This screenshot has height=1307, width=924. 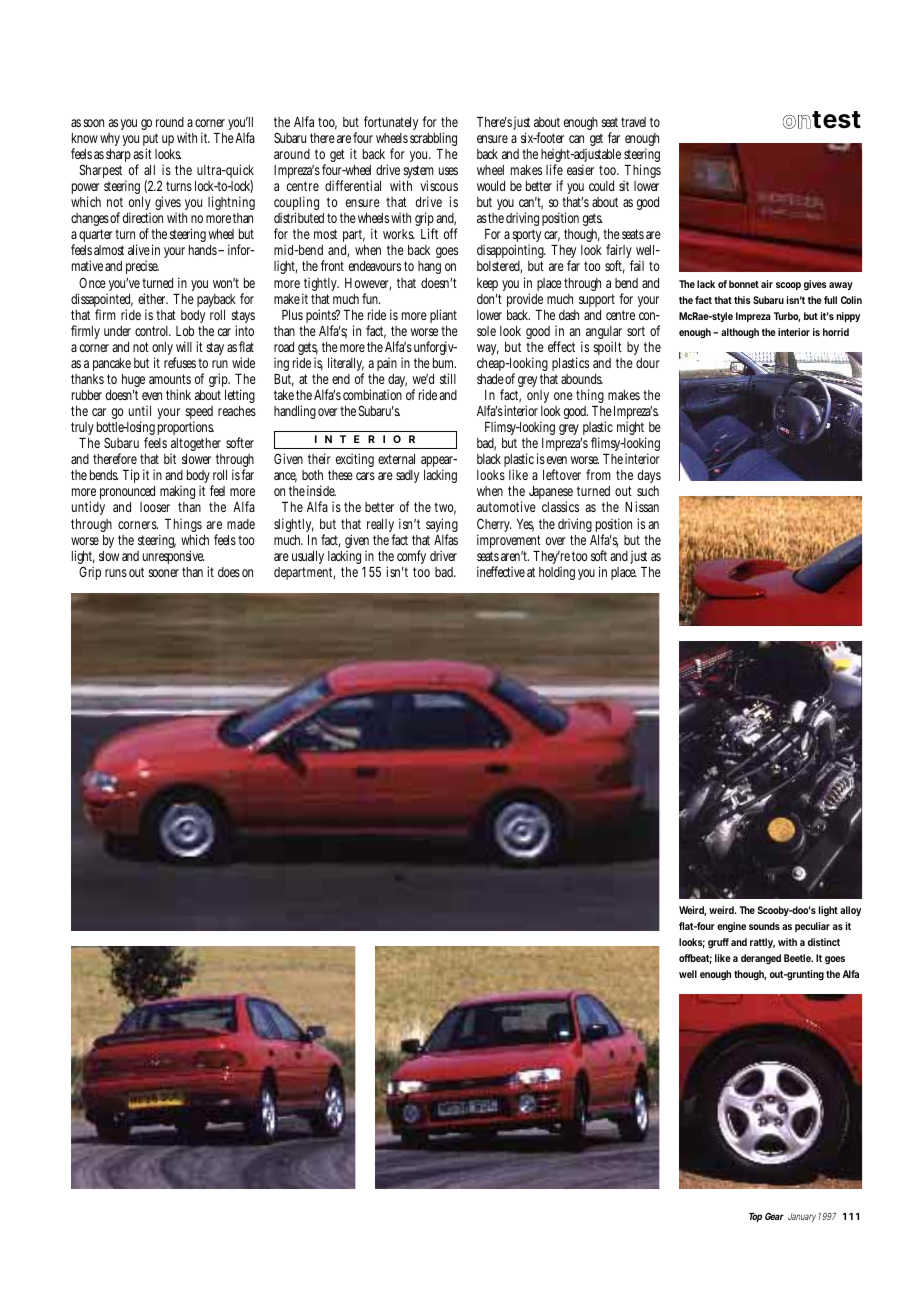 I want to click on saying, so click(x=442, y=526).
